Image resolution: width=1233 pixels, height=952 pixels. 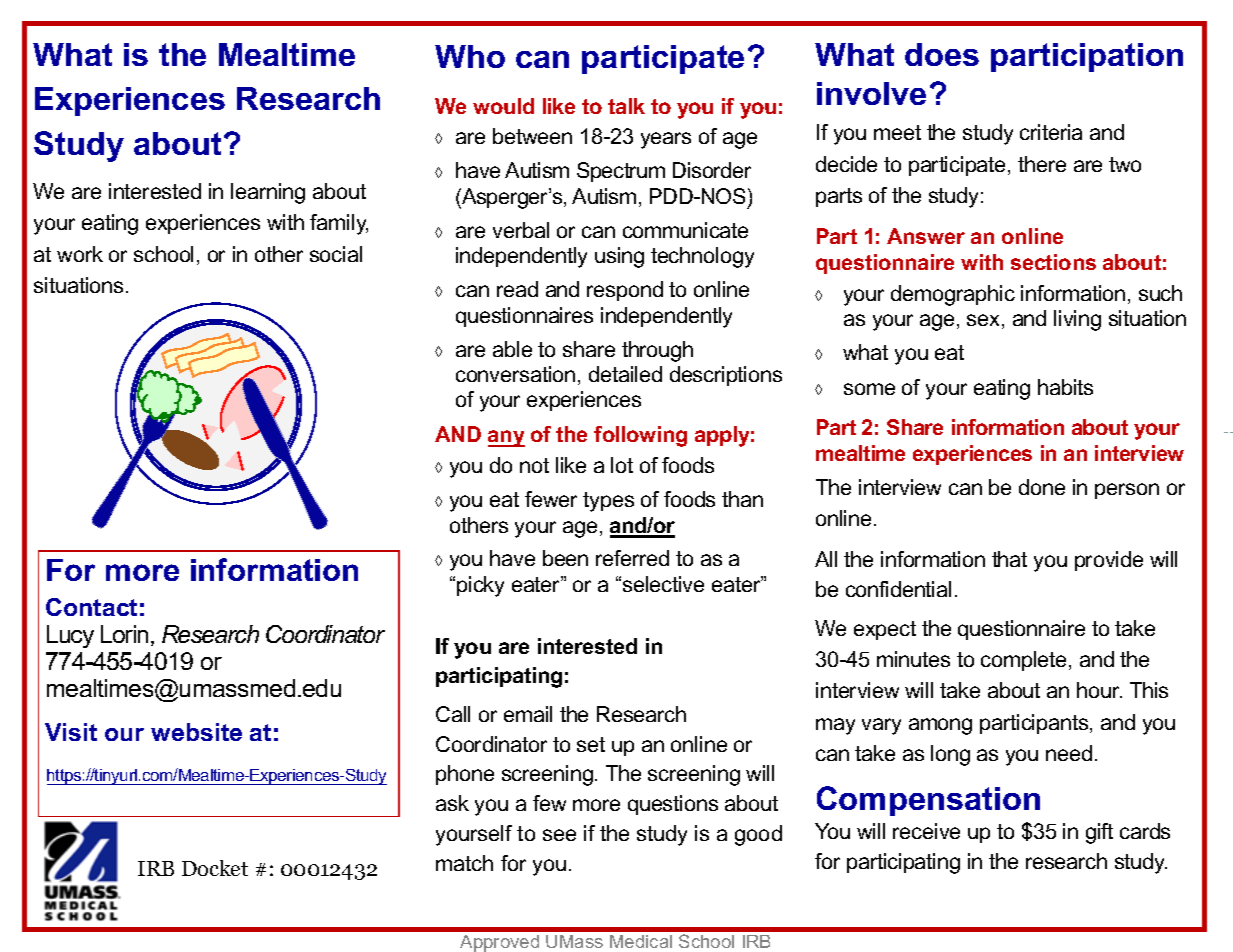 I want to click on done, so click(x=1042, y=487).
